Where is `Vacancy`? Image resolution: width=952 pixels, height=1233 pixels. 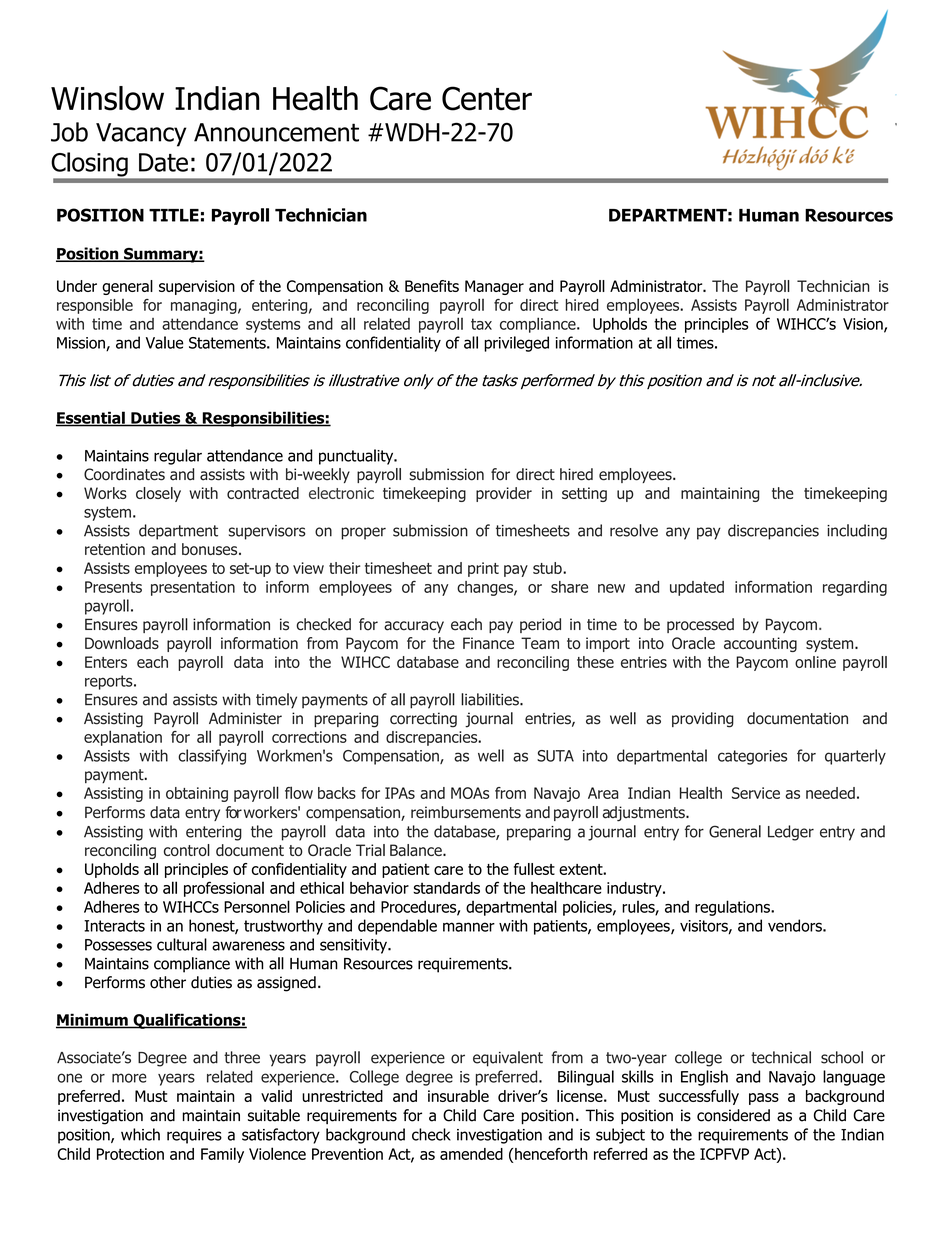 Vacancy is located at coordinates (141, 135).
